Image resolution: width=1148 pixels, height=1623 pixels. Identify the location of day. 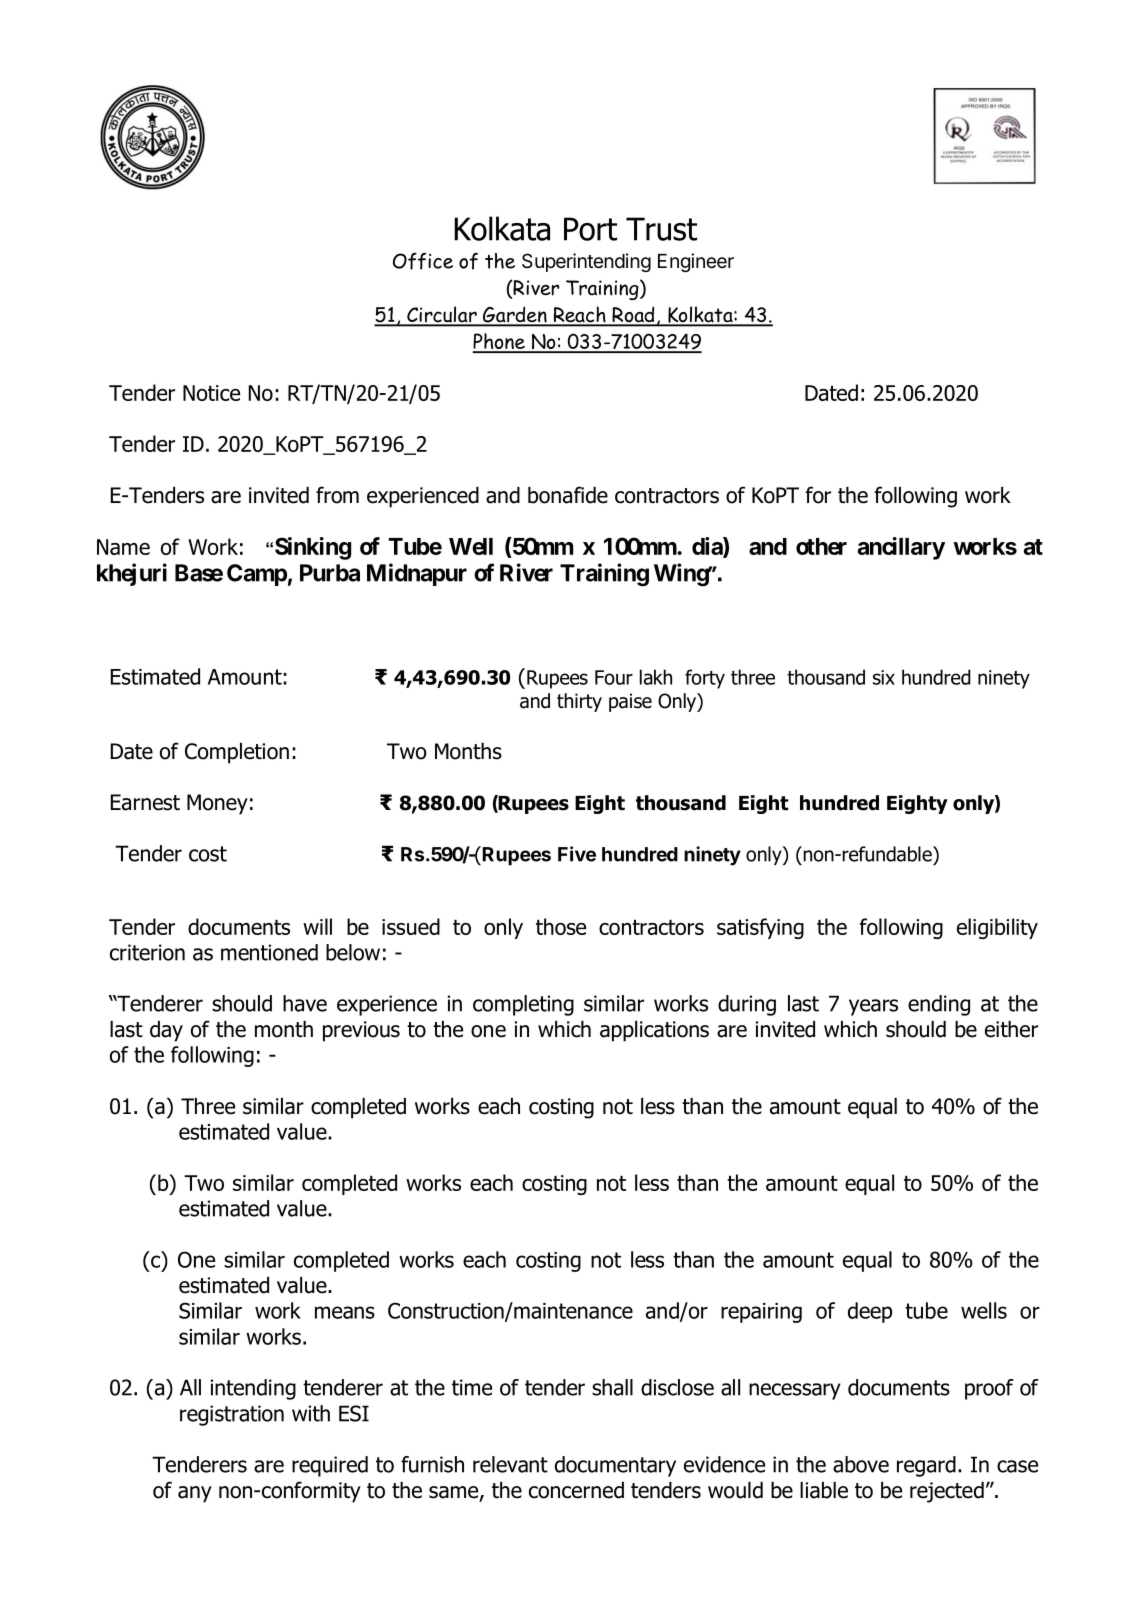
(166, 1031).
